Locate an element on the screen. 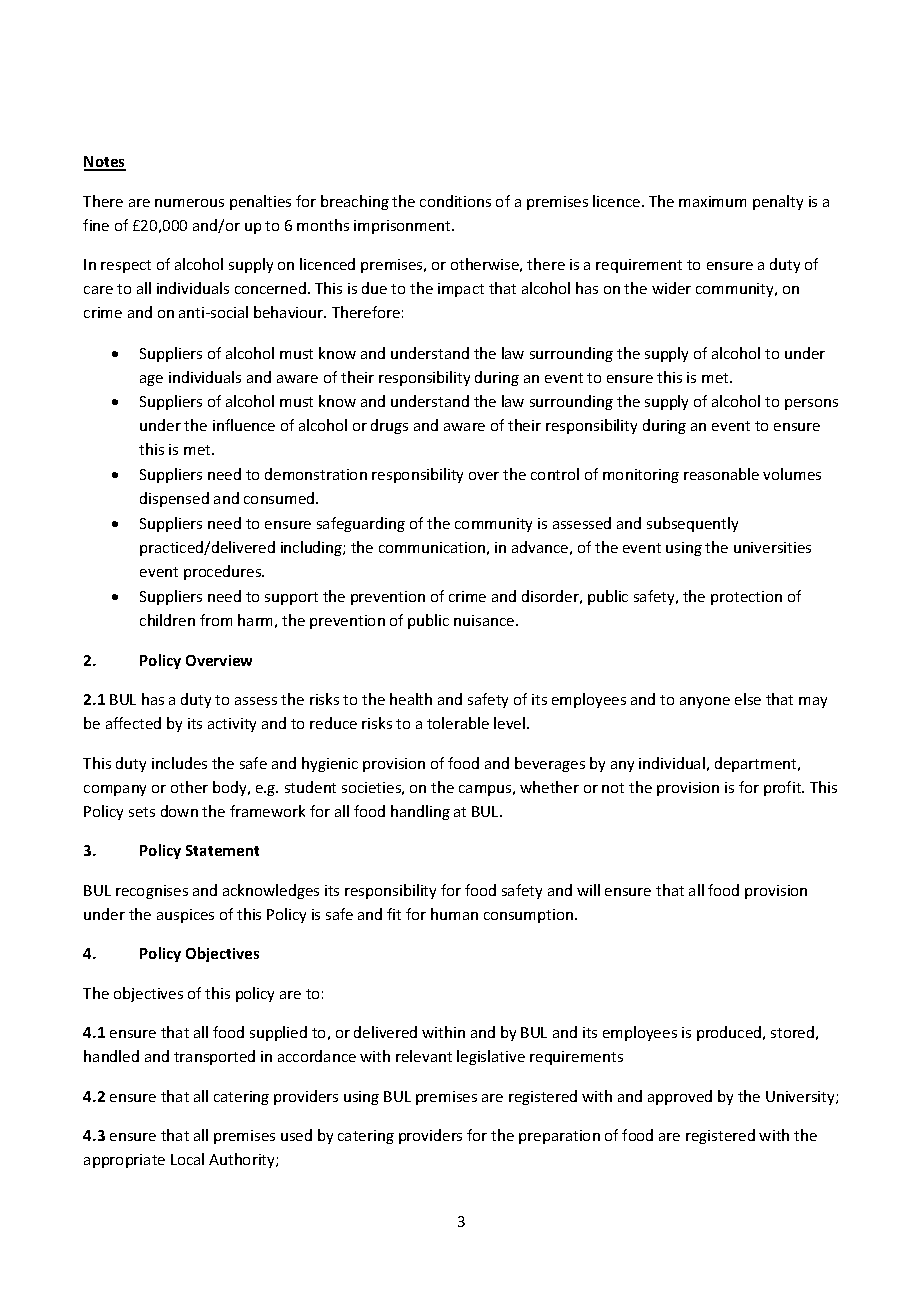 The height and width of the screenshot is (1308, 924). Local is located at coordinates (187, 1159).
